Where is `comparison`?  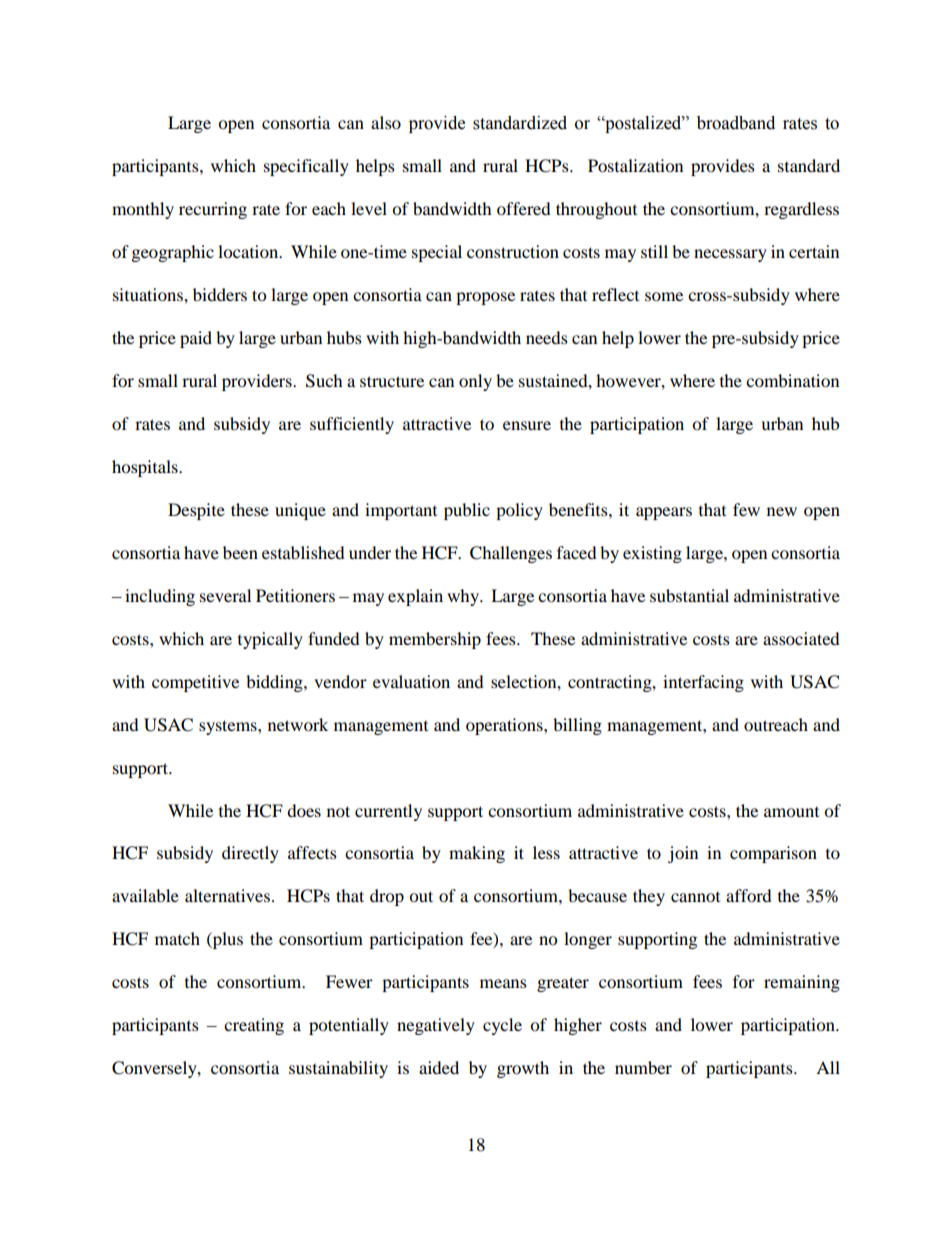
comparison is located at coordinates (773, 854).
